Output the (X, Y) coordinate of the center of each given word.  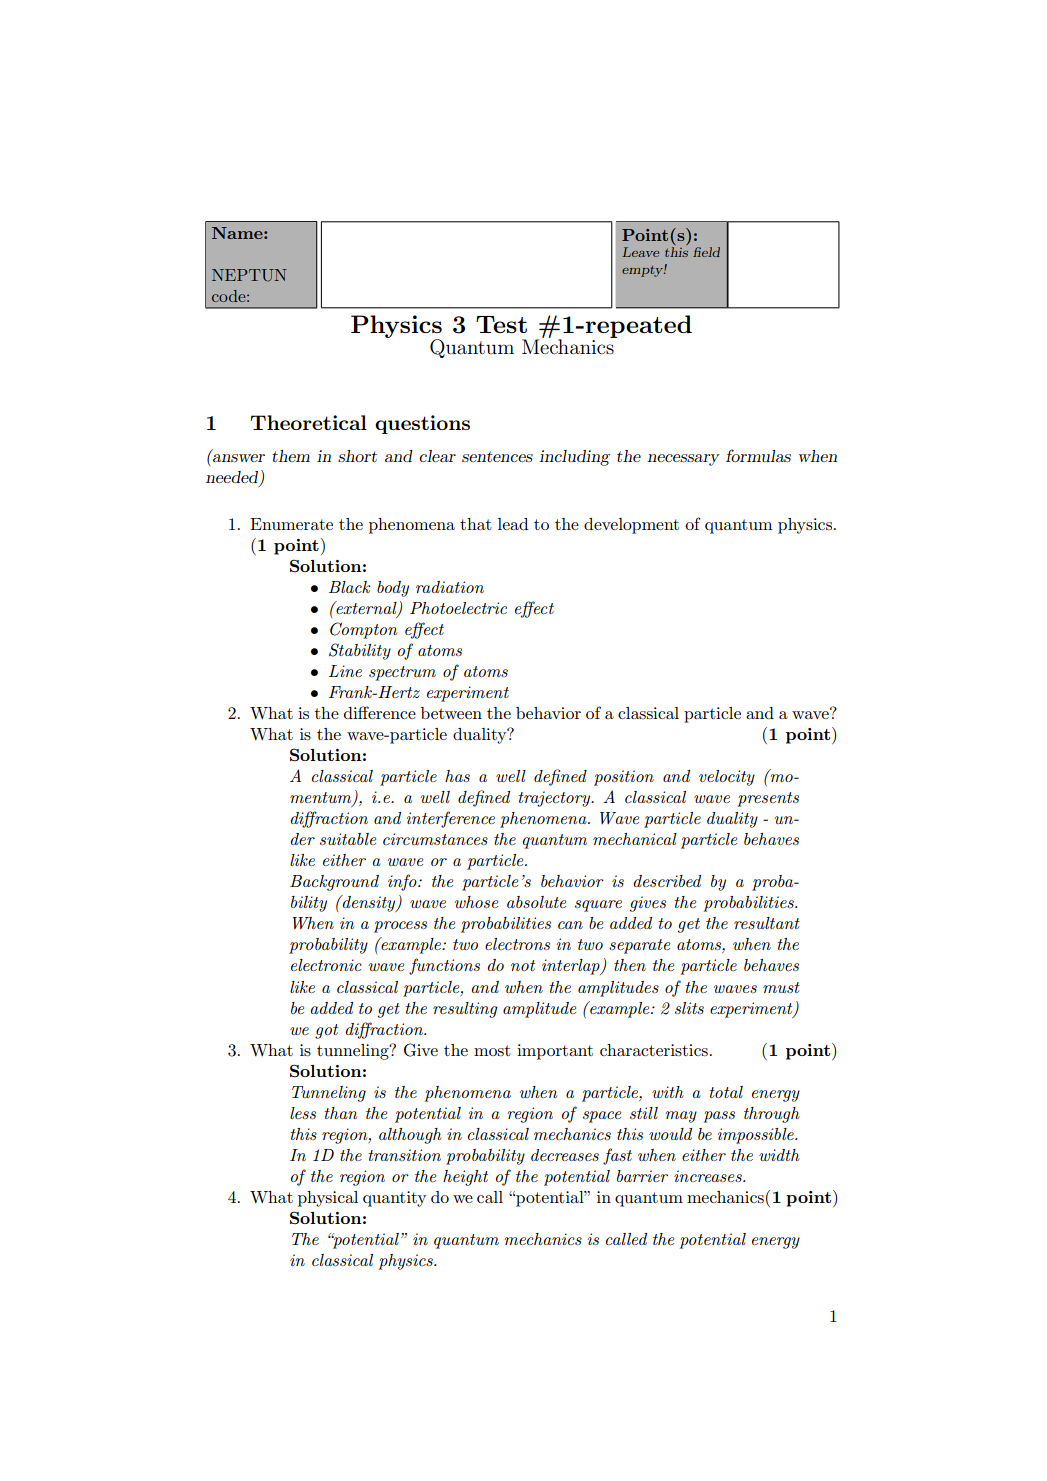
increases (709, 1176)
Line (345, 671)
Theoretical (309, 422)
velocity (727, 778)
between (451, 713)
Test (501, 324)
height (465, 1178)
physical (328, 1199)
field (706, 252)
